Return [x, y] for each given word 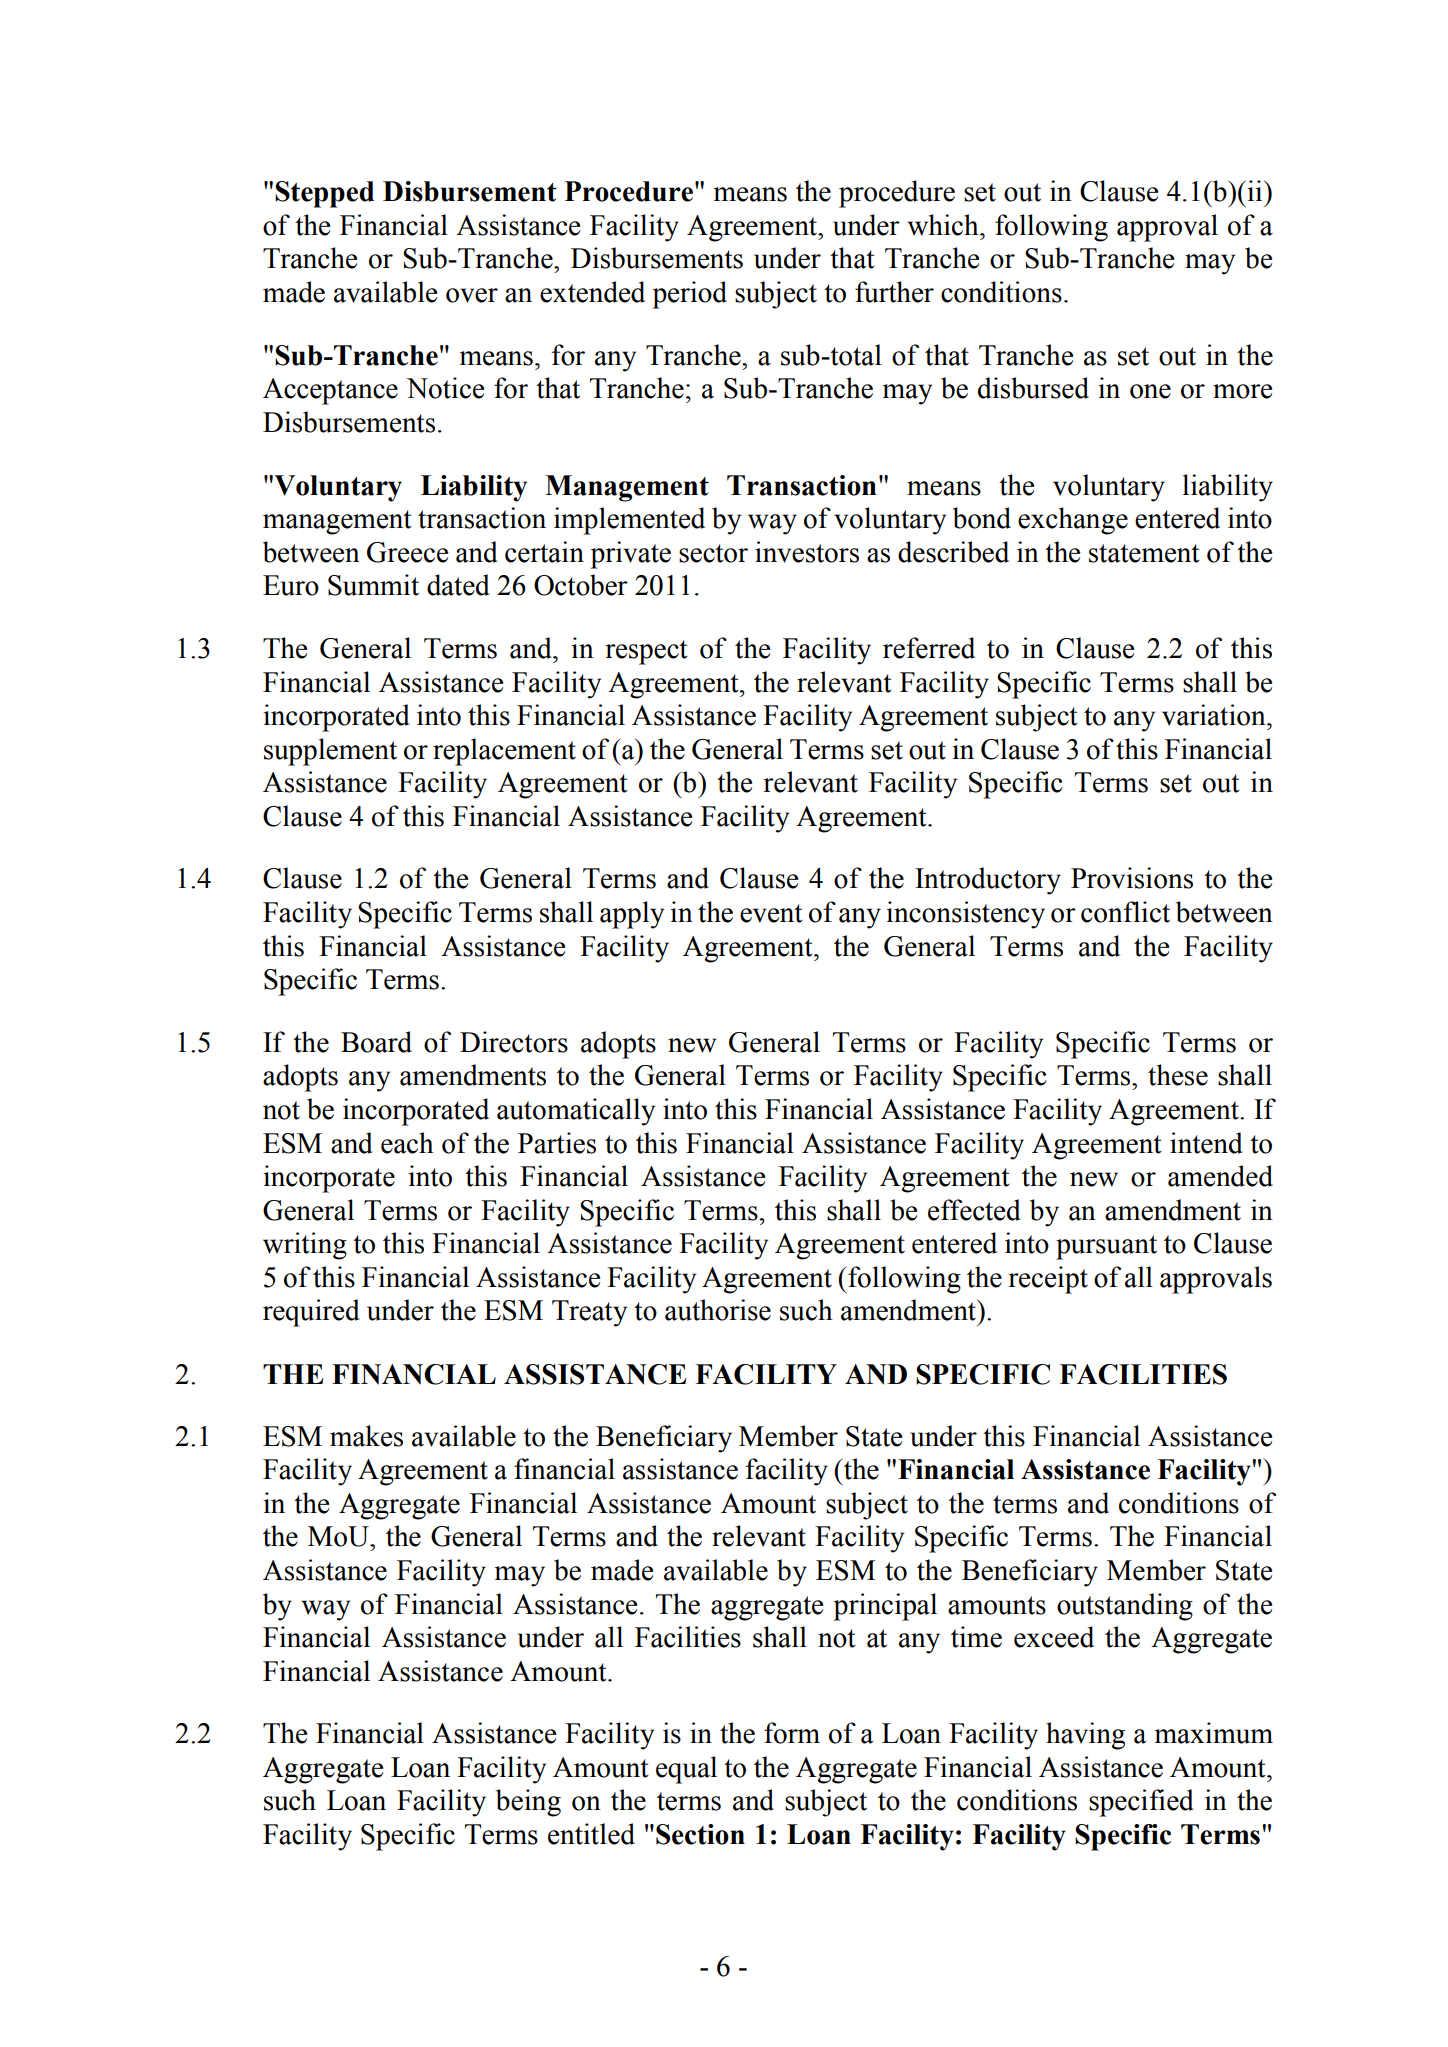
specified [1141, 1803]
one [1150, 391]
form [792, 1733]
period [690, 295]
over [472, 295]
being [528, 1803]
